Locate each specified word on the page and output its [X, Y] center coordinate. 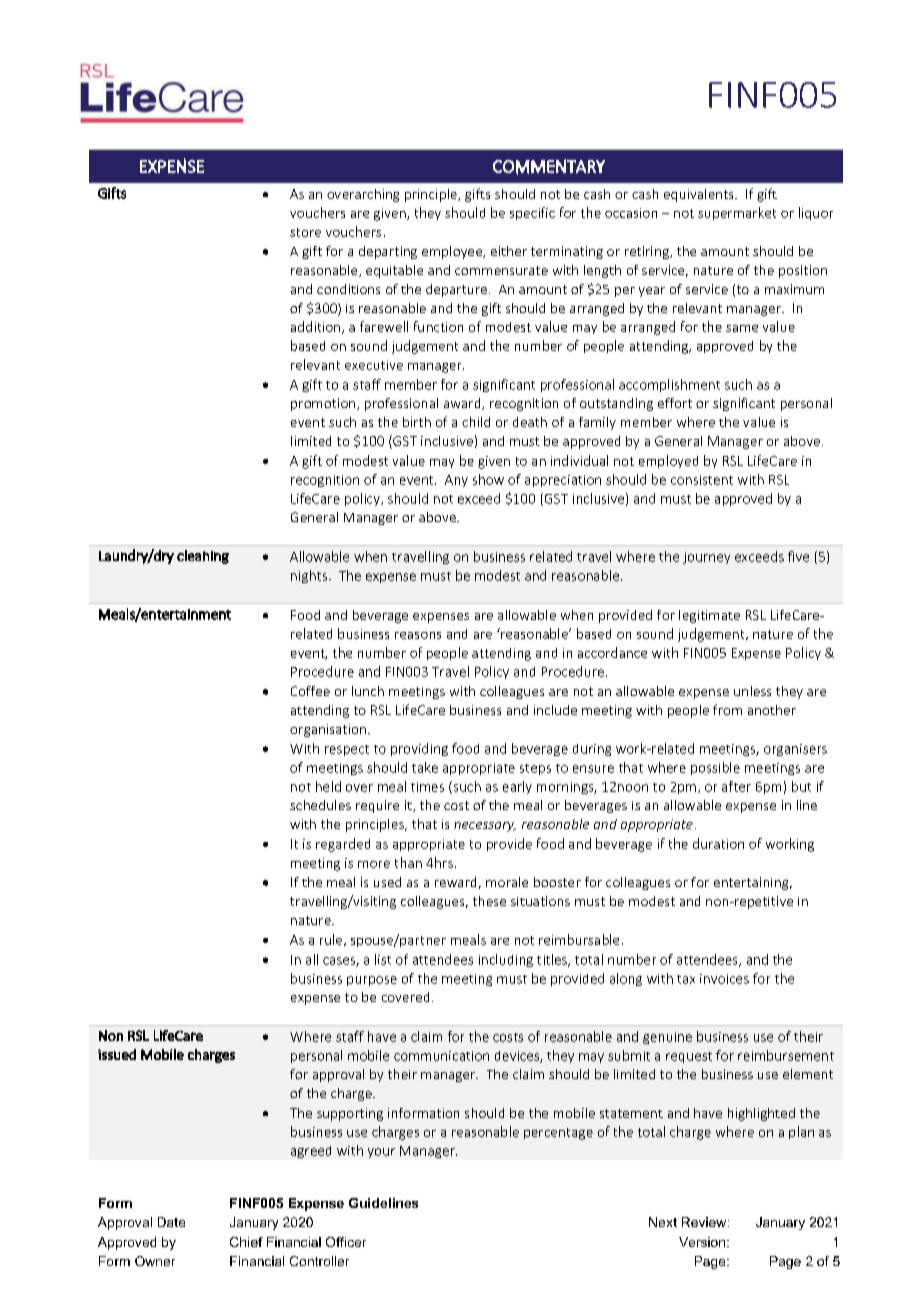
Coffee [310, 691]
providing [419, 749]
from [727, 709]
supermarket [737, 213]
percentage [558, 1134]
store [305, 232]
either [509, 251]
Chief [246, 1242]
